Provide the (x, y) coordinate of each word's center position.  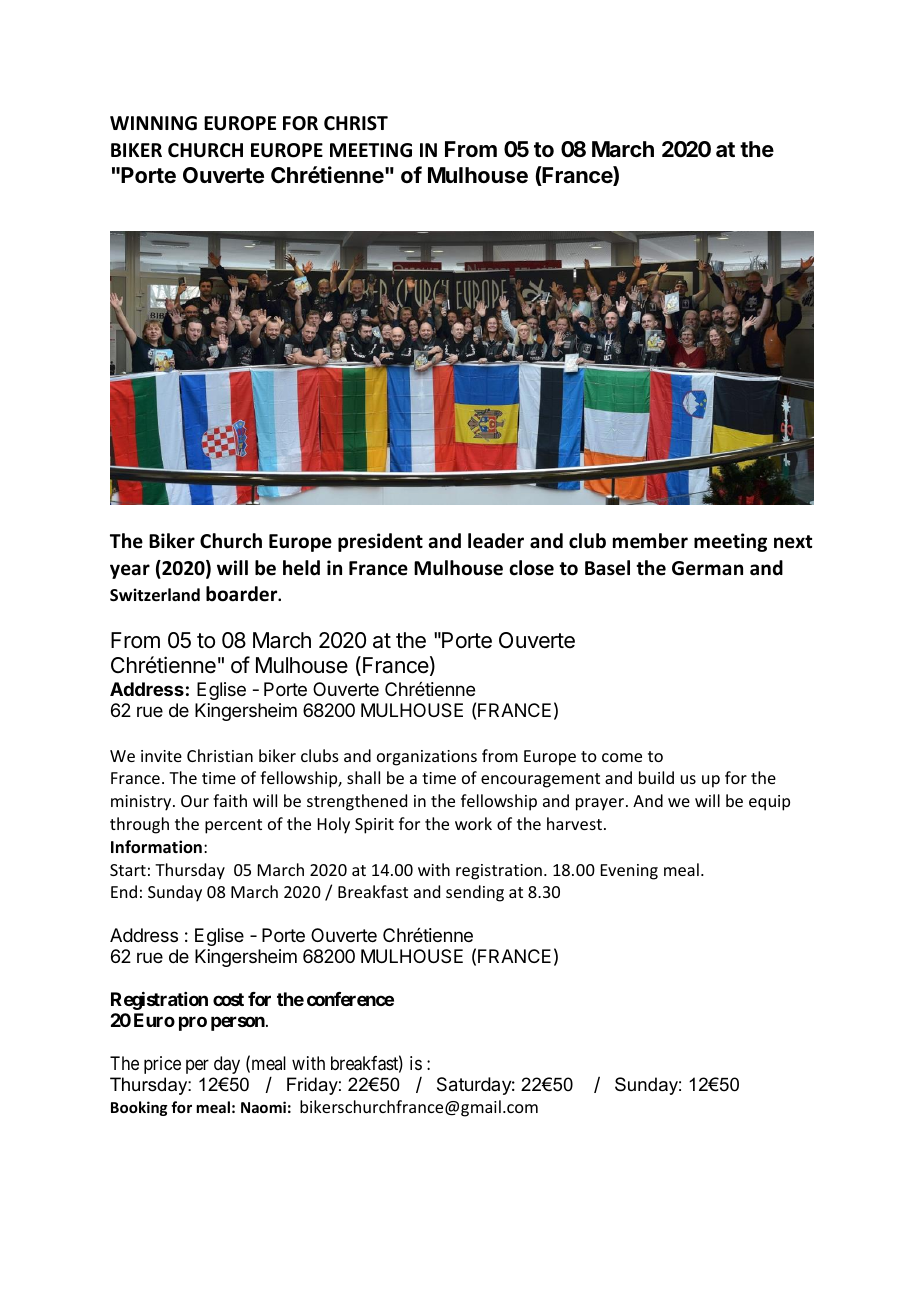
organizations (427, 758)
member (650, 541)
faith (230, 800)
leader (496, 541)
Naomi (263, 1107)
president (380, 542)
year (130, 571)
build (656, 777)
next (793, 542)
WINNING (153, 123)
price (162, 1065)
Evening (629, 872)
